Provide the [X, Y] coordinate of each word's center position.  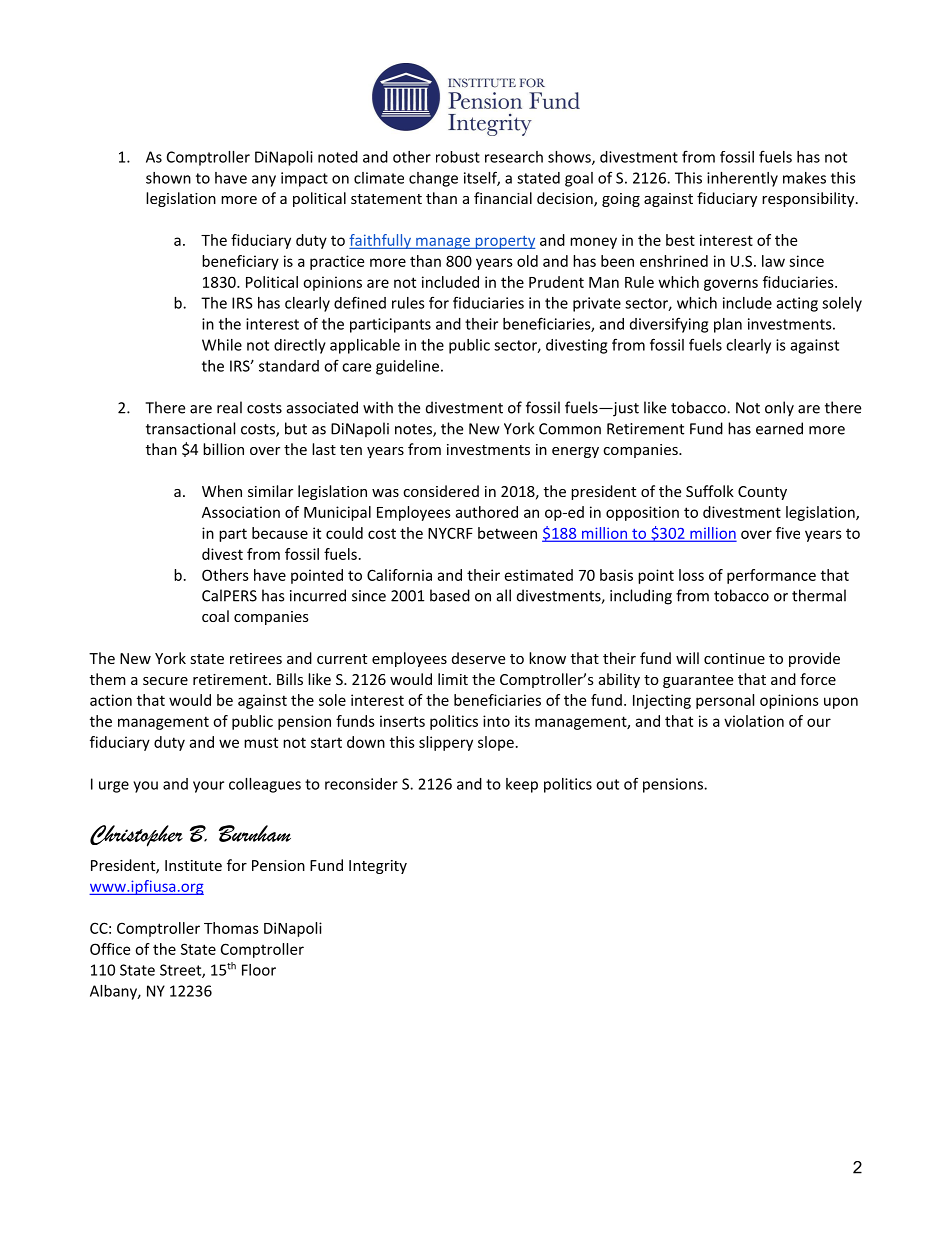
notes [414, 430]
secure [165, 681]
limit [453, 679]
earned [779, 428]
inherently [742, 179]
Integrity [378, 867]
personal [725, 701]
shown [168, 178]
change [433, 179]
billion [223, 449]
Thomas [231, 928]
